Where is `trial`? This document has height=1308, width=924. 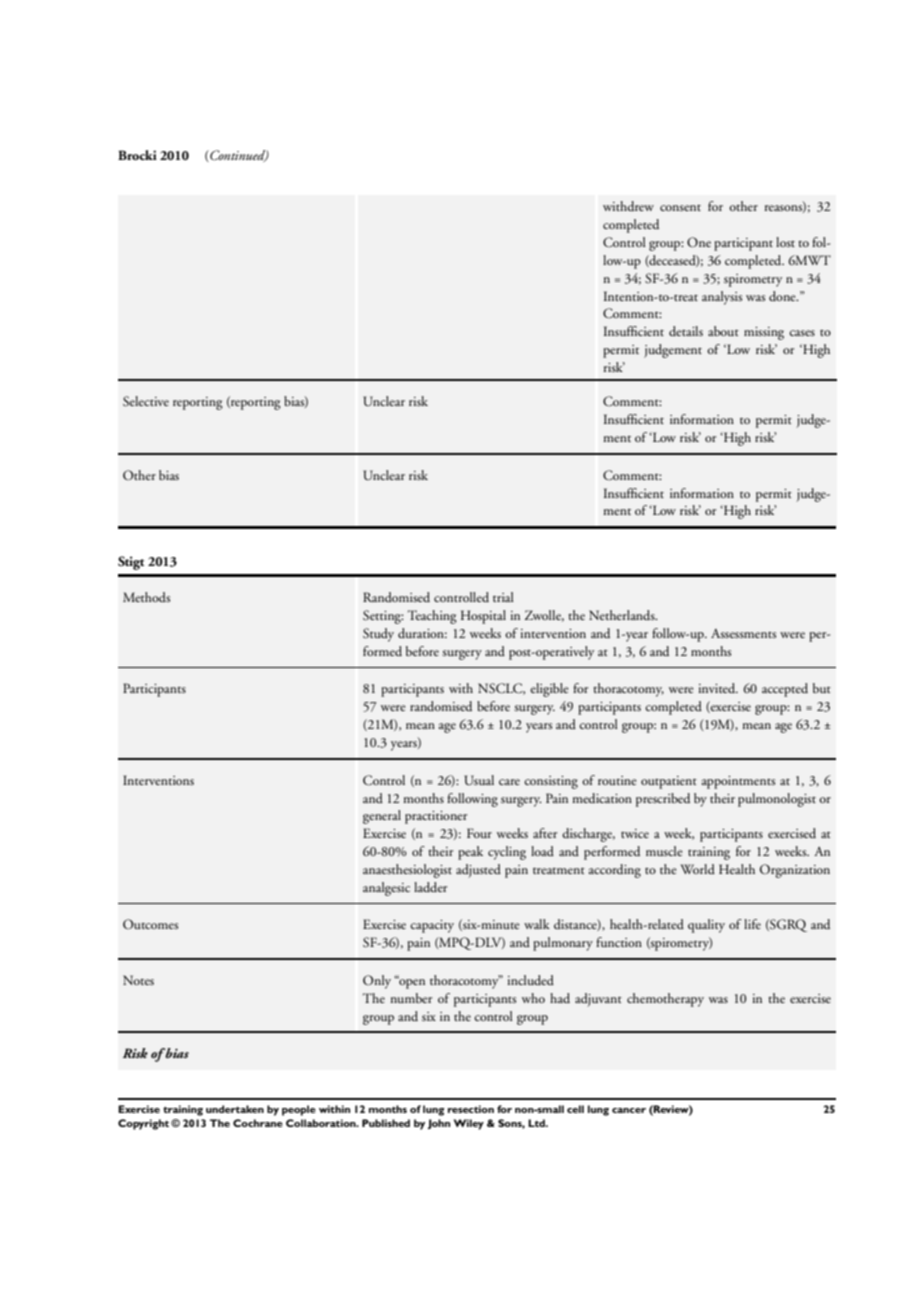
trial is located at coordinates (503, 597).
